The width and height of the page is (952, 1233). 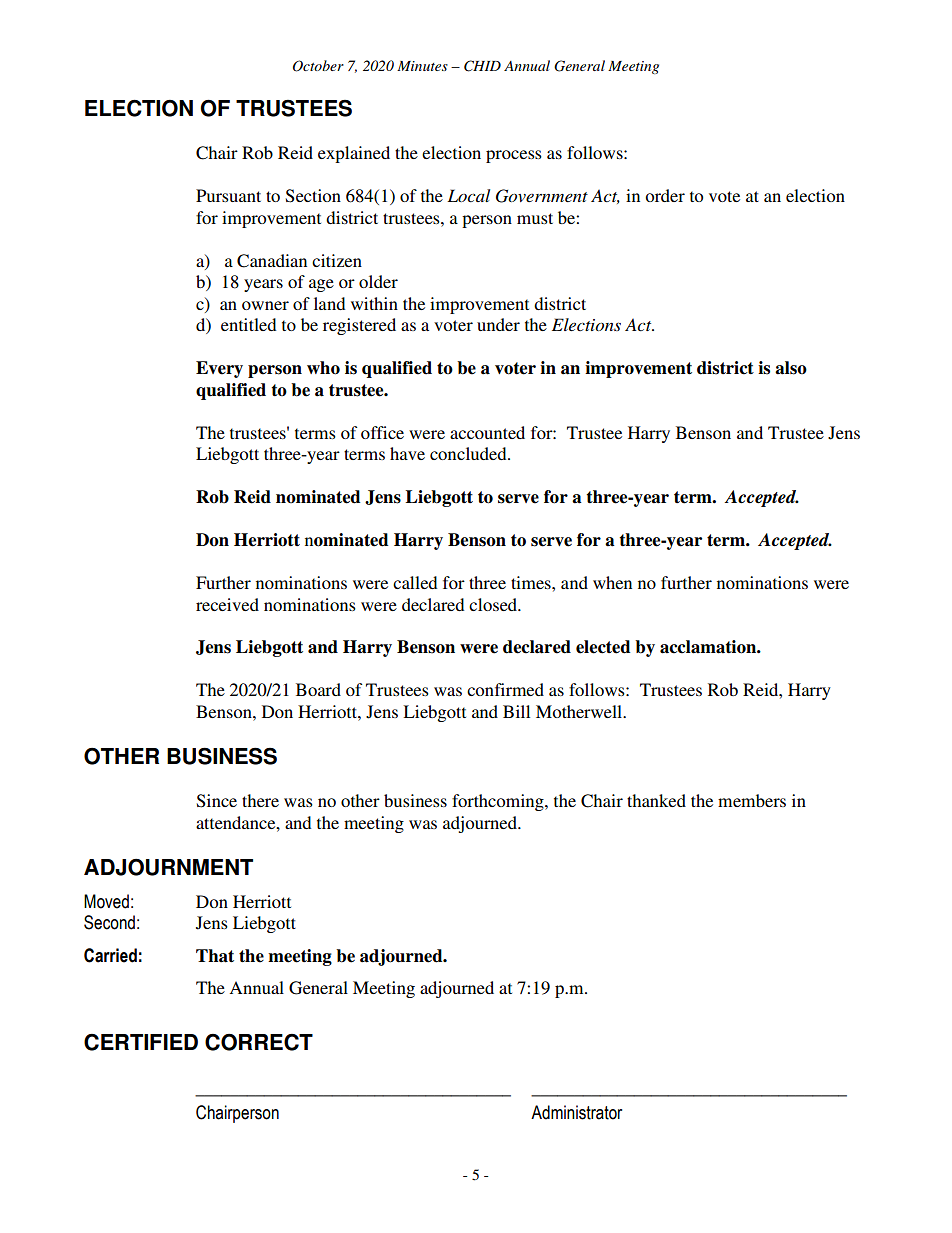 What do you see at coordinates (228, 195) in the page?
I see `Pursuant` at bounding box center [228, 195].
